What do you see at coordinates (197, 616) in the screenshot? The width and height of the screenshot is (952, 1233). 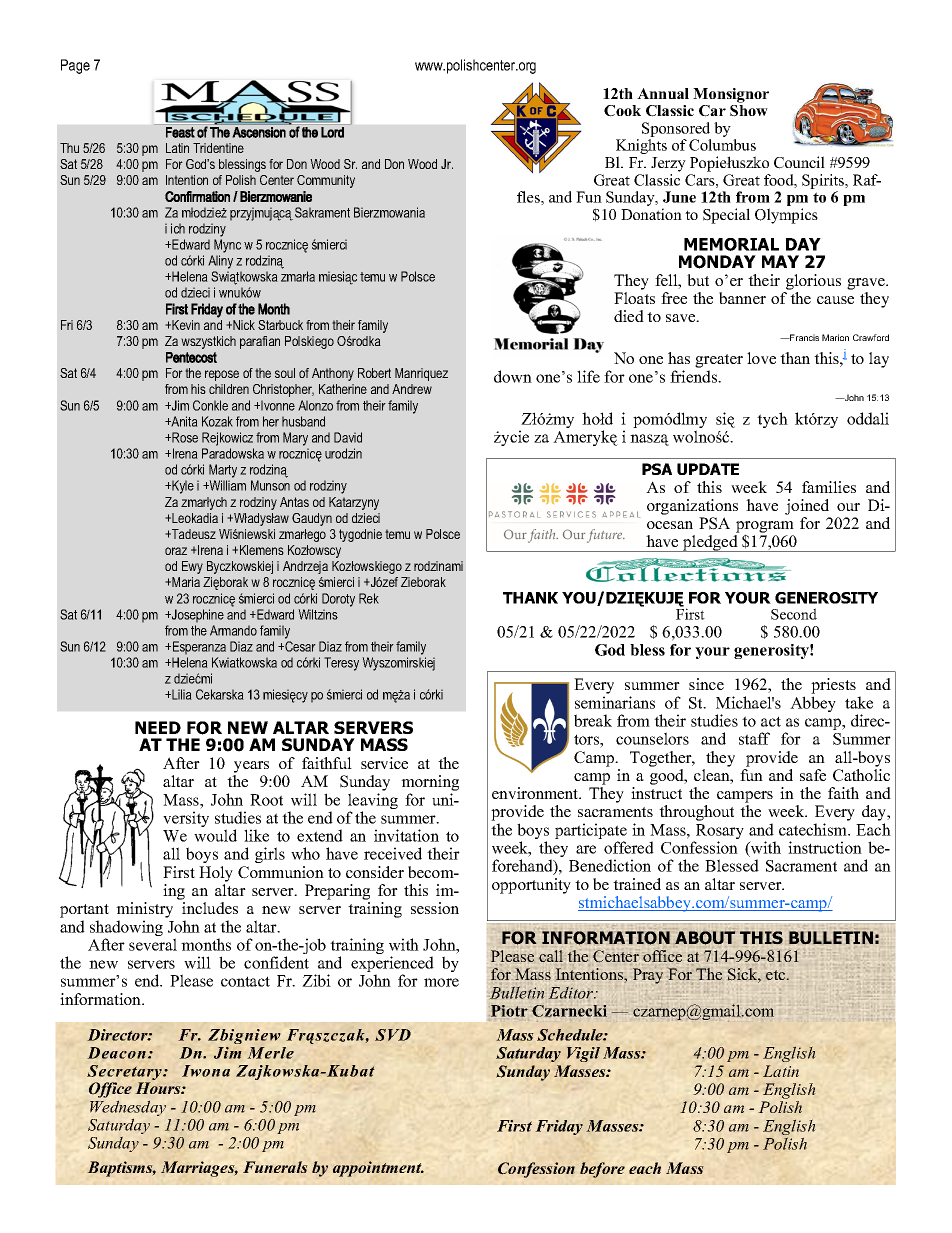 I see `Josephine` at bounding box center [197, 616].
